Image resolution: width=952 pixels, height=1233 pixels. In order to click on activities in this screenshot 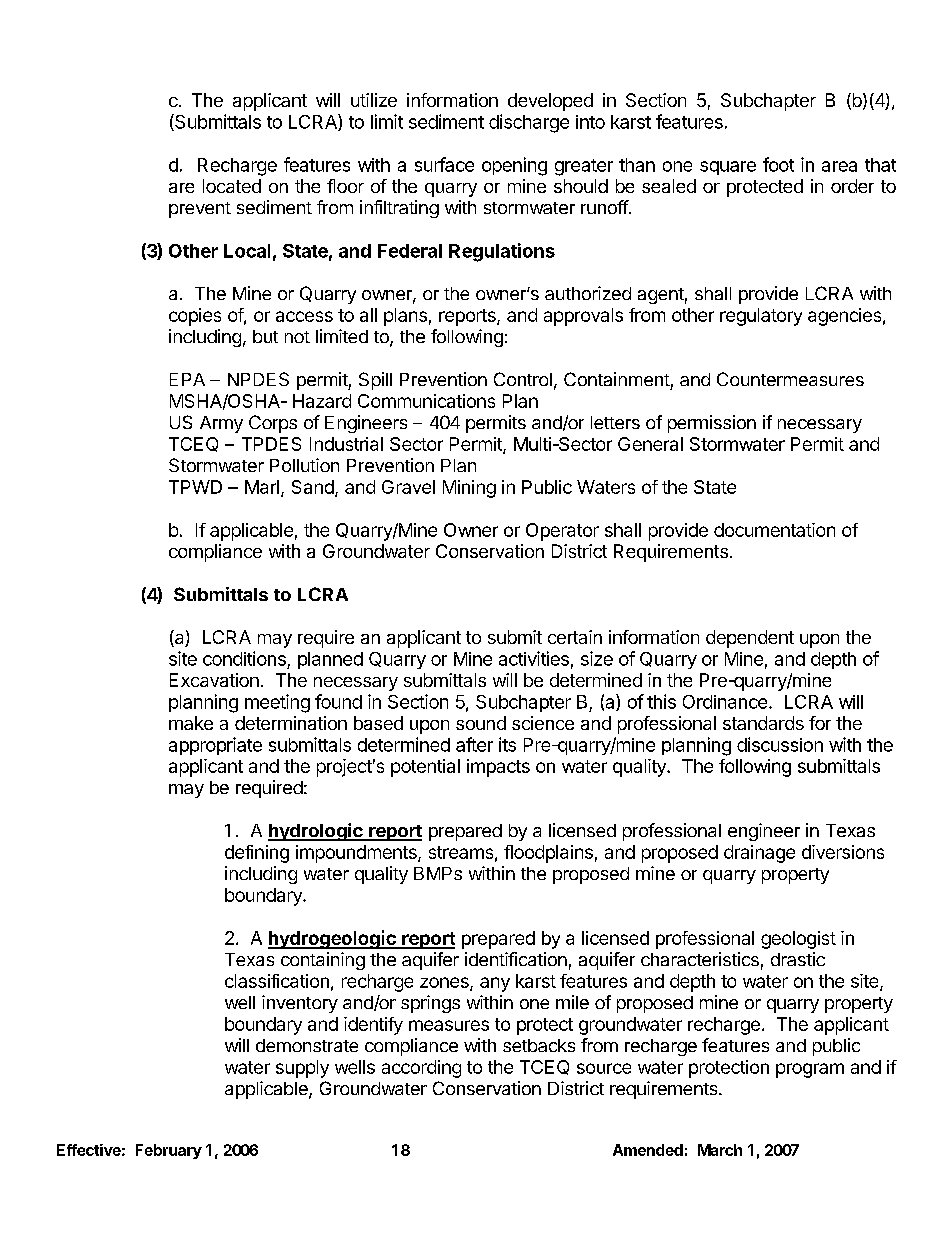, I will do `click(534, 658)`.
